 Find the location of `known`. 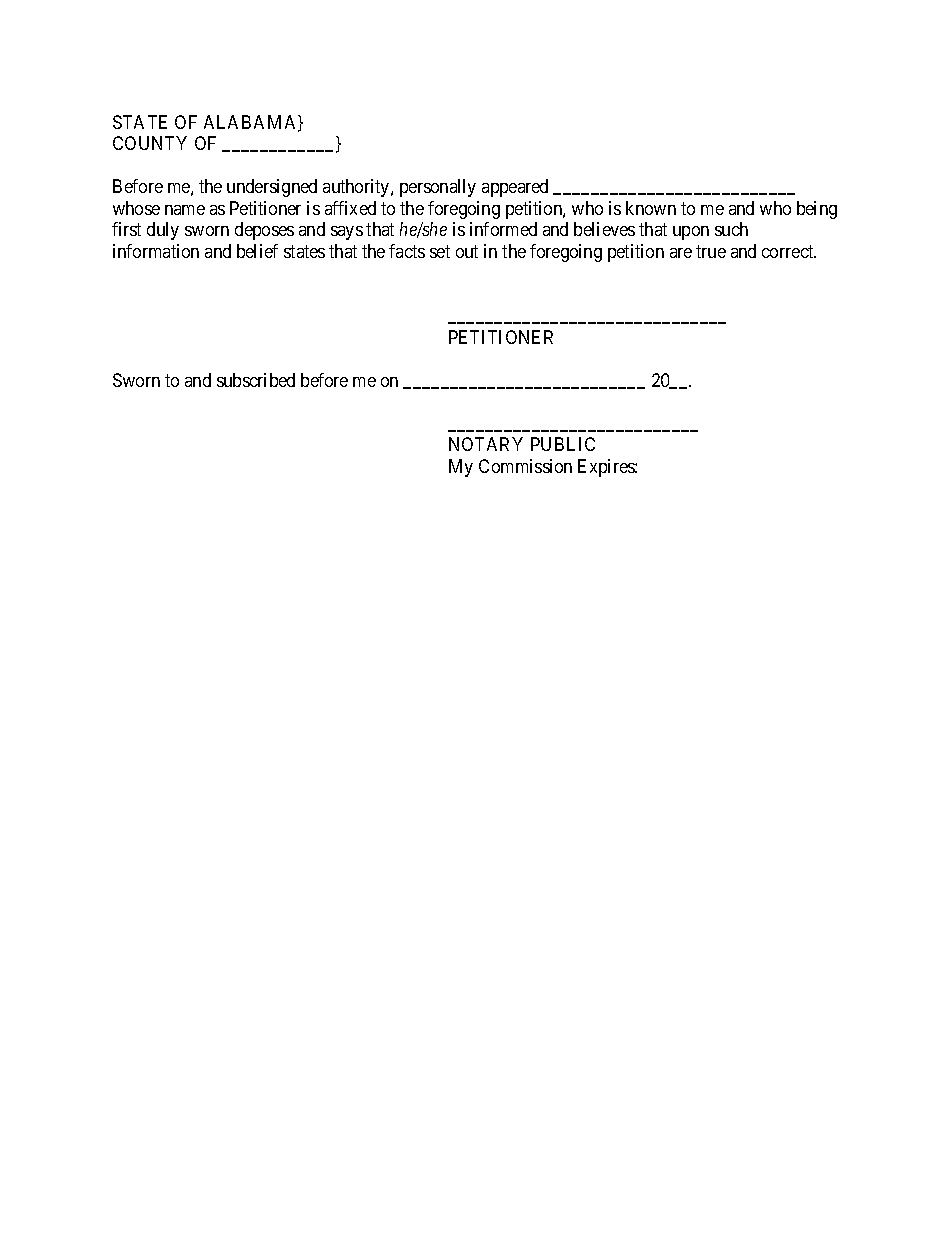

known is located at coordinates (651, 208).
